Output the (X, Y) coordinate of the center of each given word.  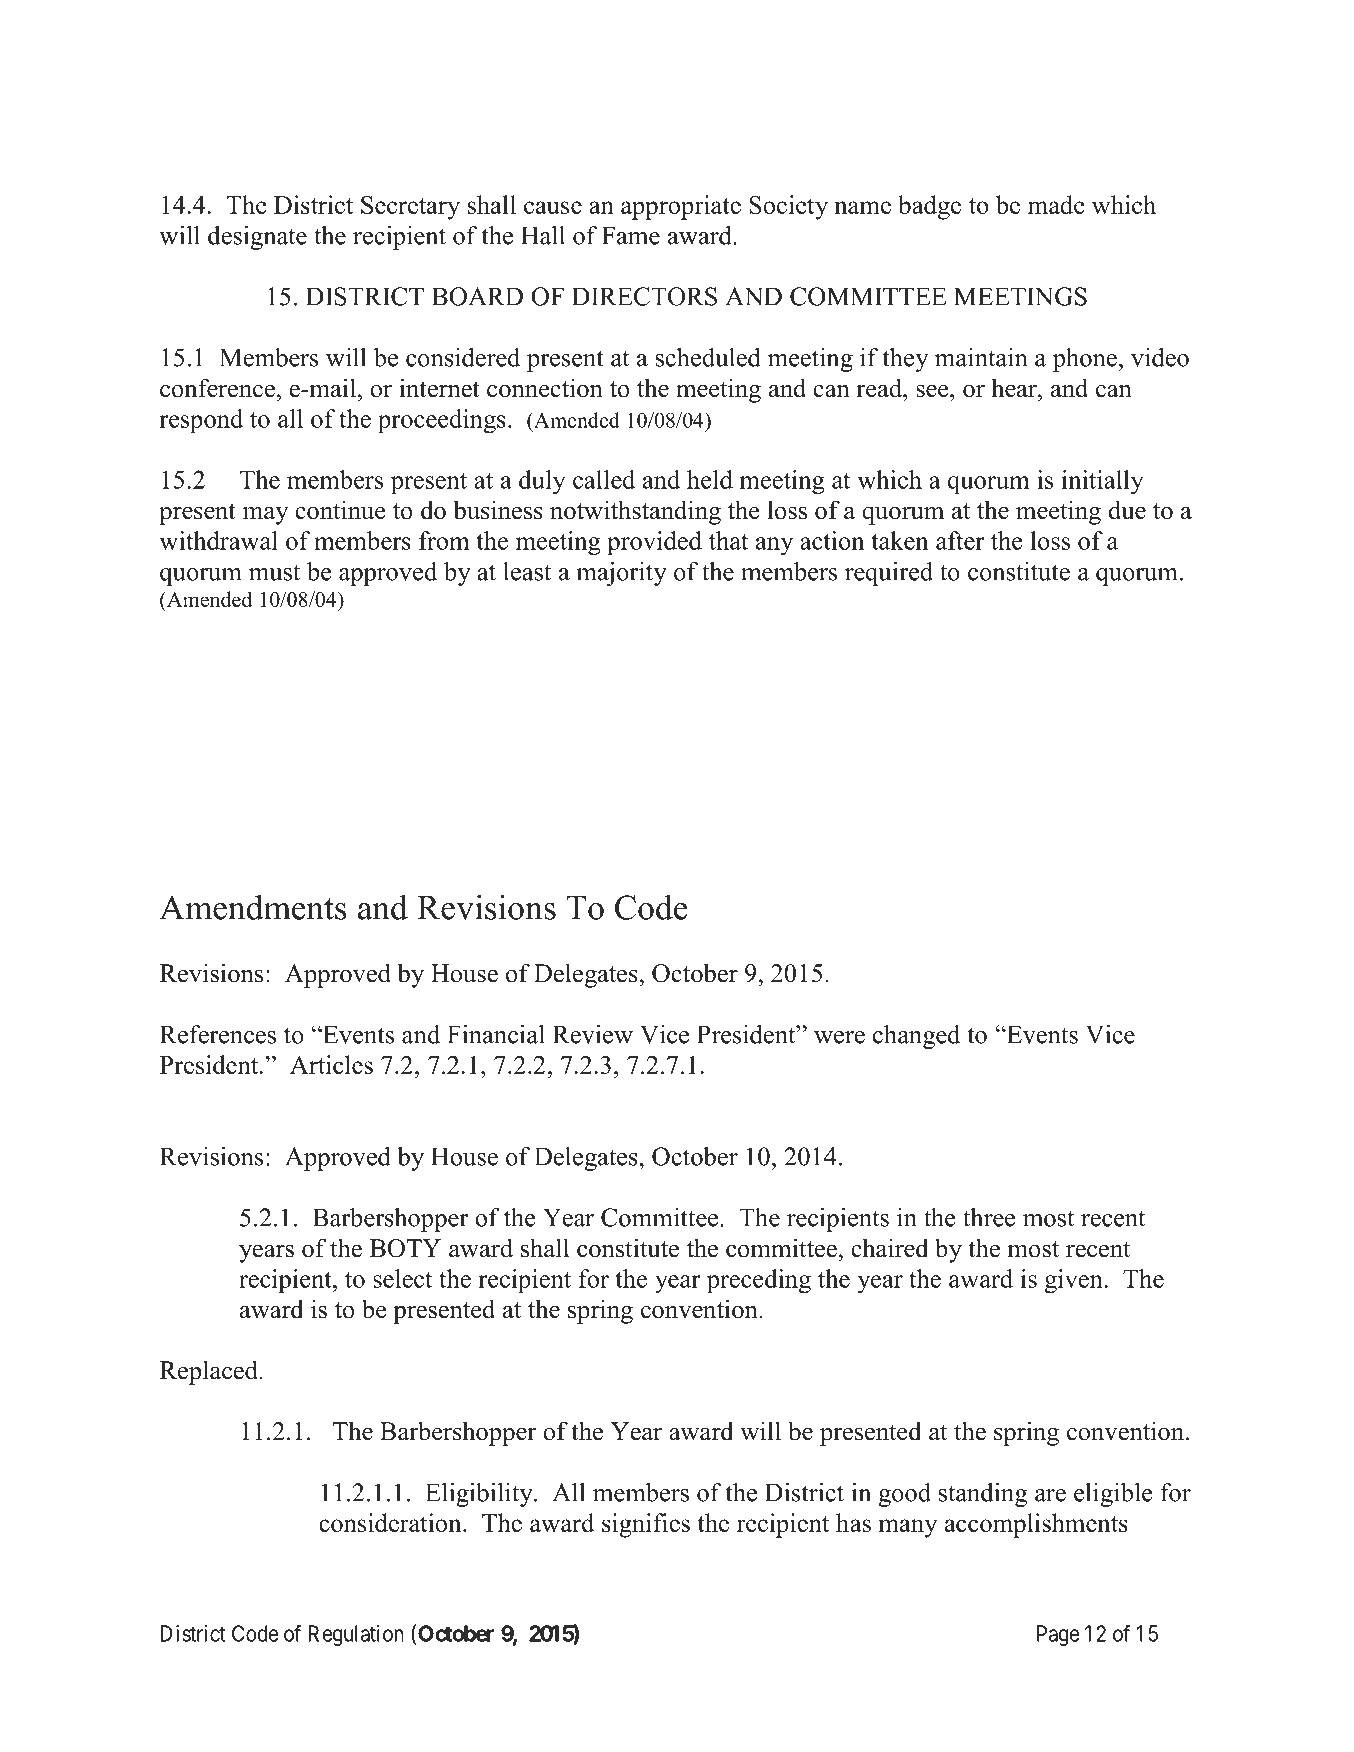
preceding (759, 1281)
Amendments (253, 907)
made (1056, 204)
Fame (631, 235)
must (274, 572)
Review (593, 1034)
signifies (646, 1525)
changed (916, 1037)
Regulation (356, 1636)
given (1075, 1281)
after (960, 540)
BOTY (405, 1248)
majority (621, 574)
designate (257, 238)
